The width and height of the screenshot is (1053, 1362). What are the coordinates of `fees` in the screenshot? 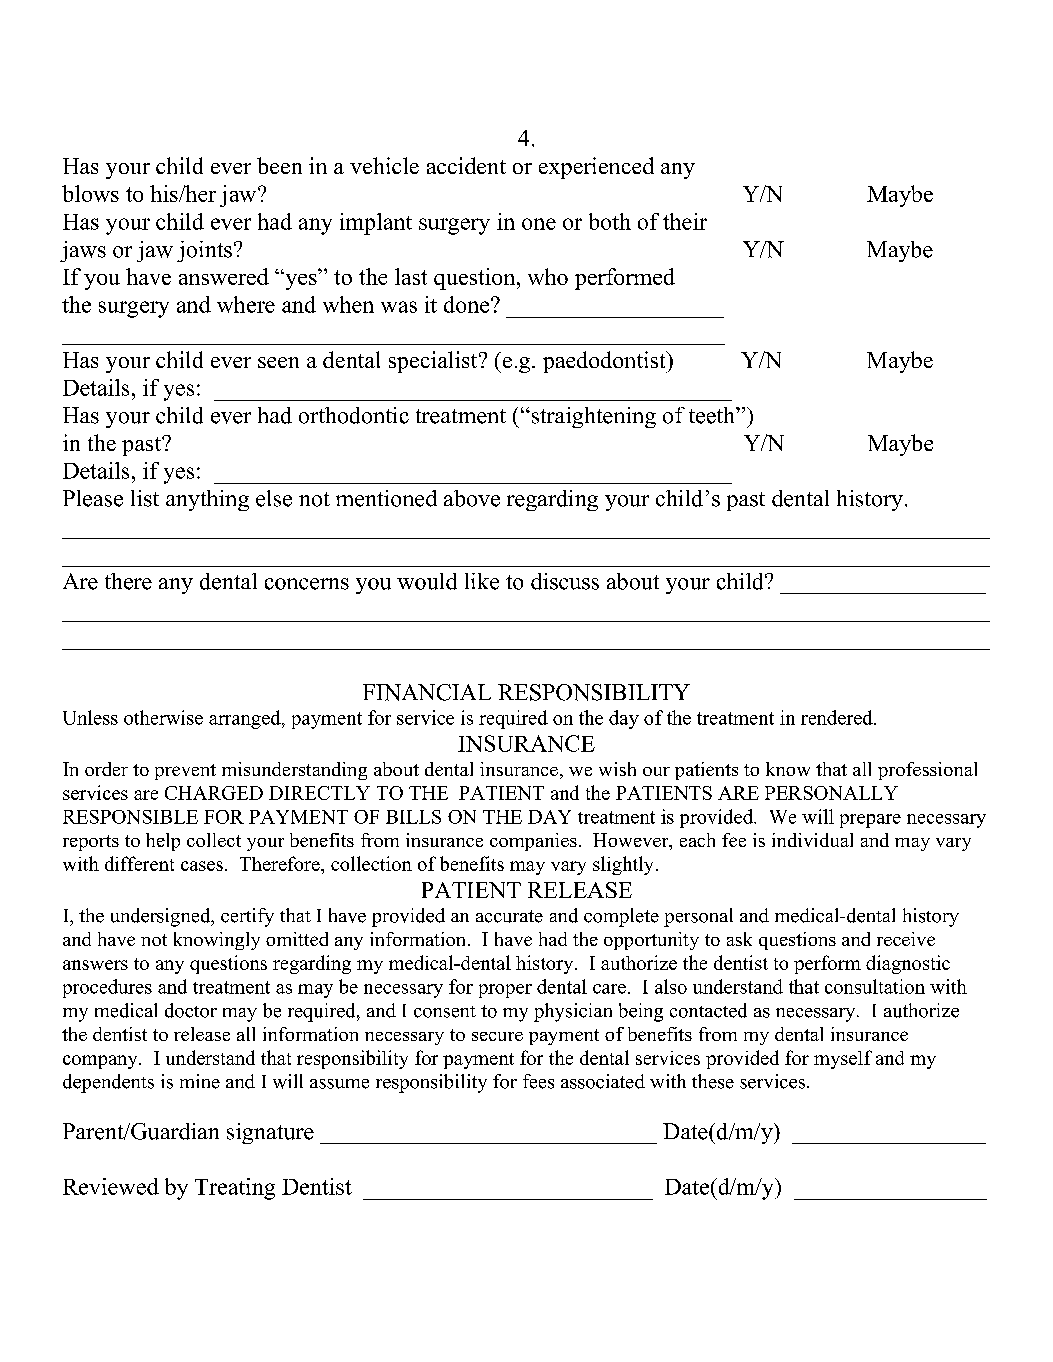 It's located at (538, 1081).
